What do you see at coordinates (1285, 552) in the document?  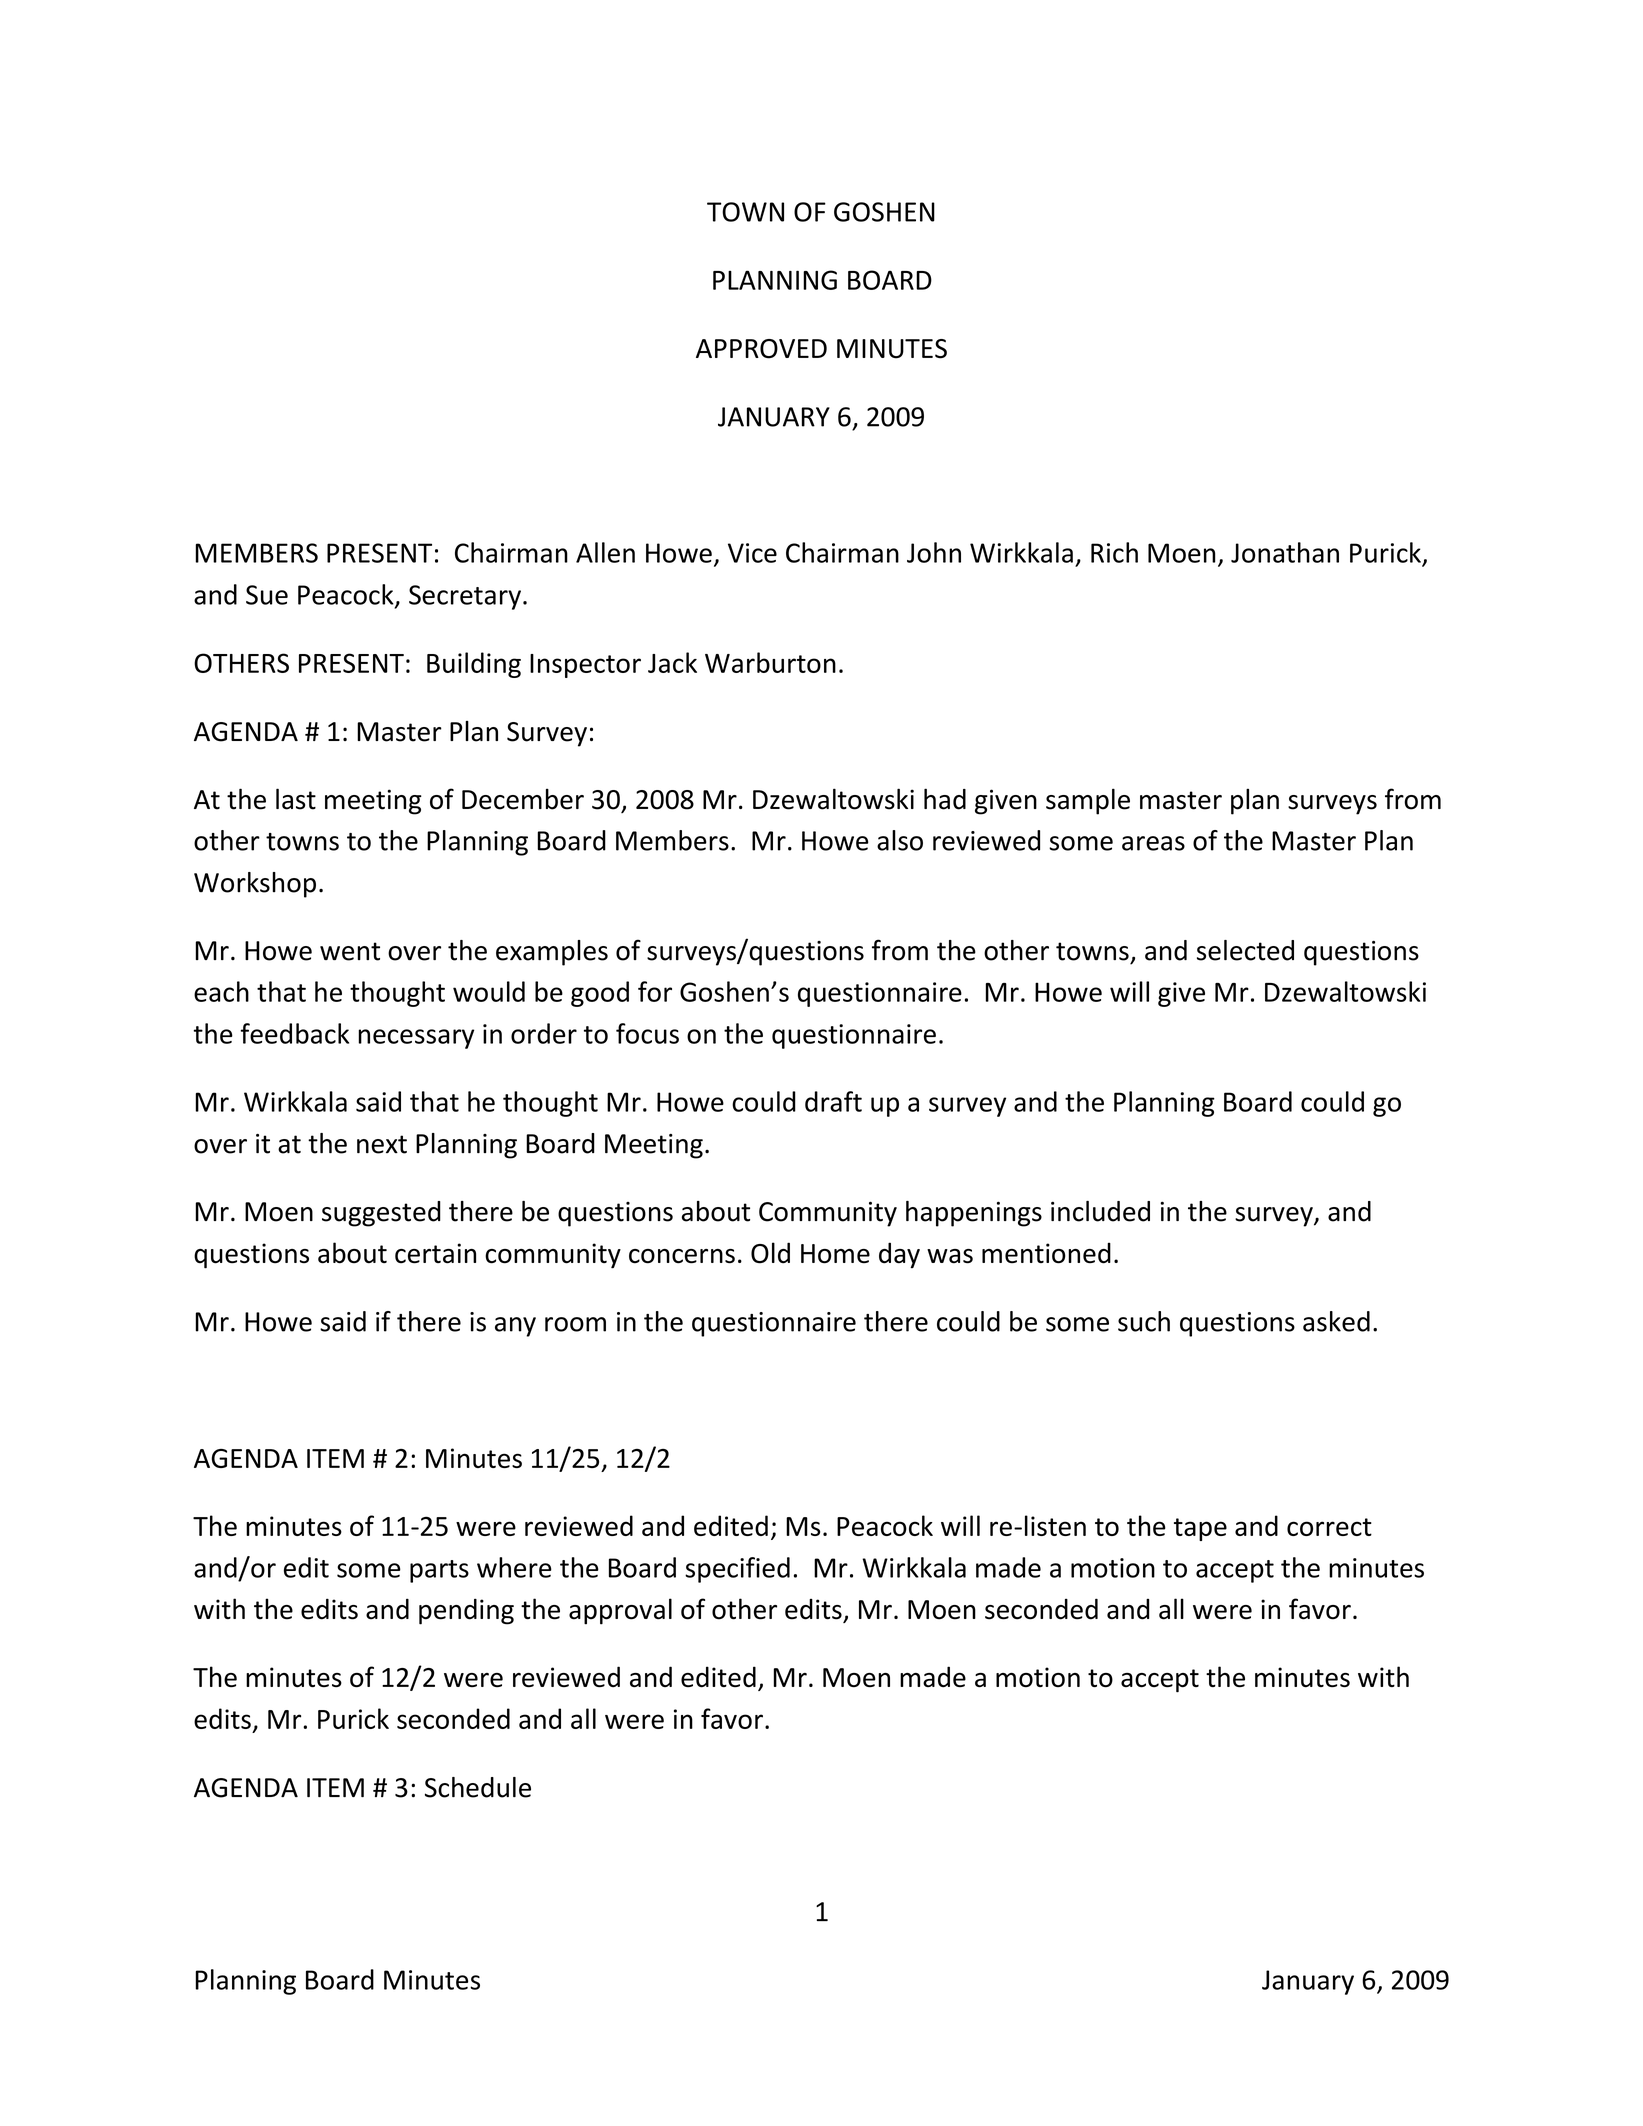 I see `Jonathan` at bounding box center [1285, 552].
